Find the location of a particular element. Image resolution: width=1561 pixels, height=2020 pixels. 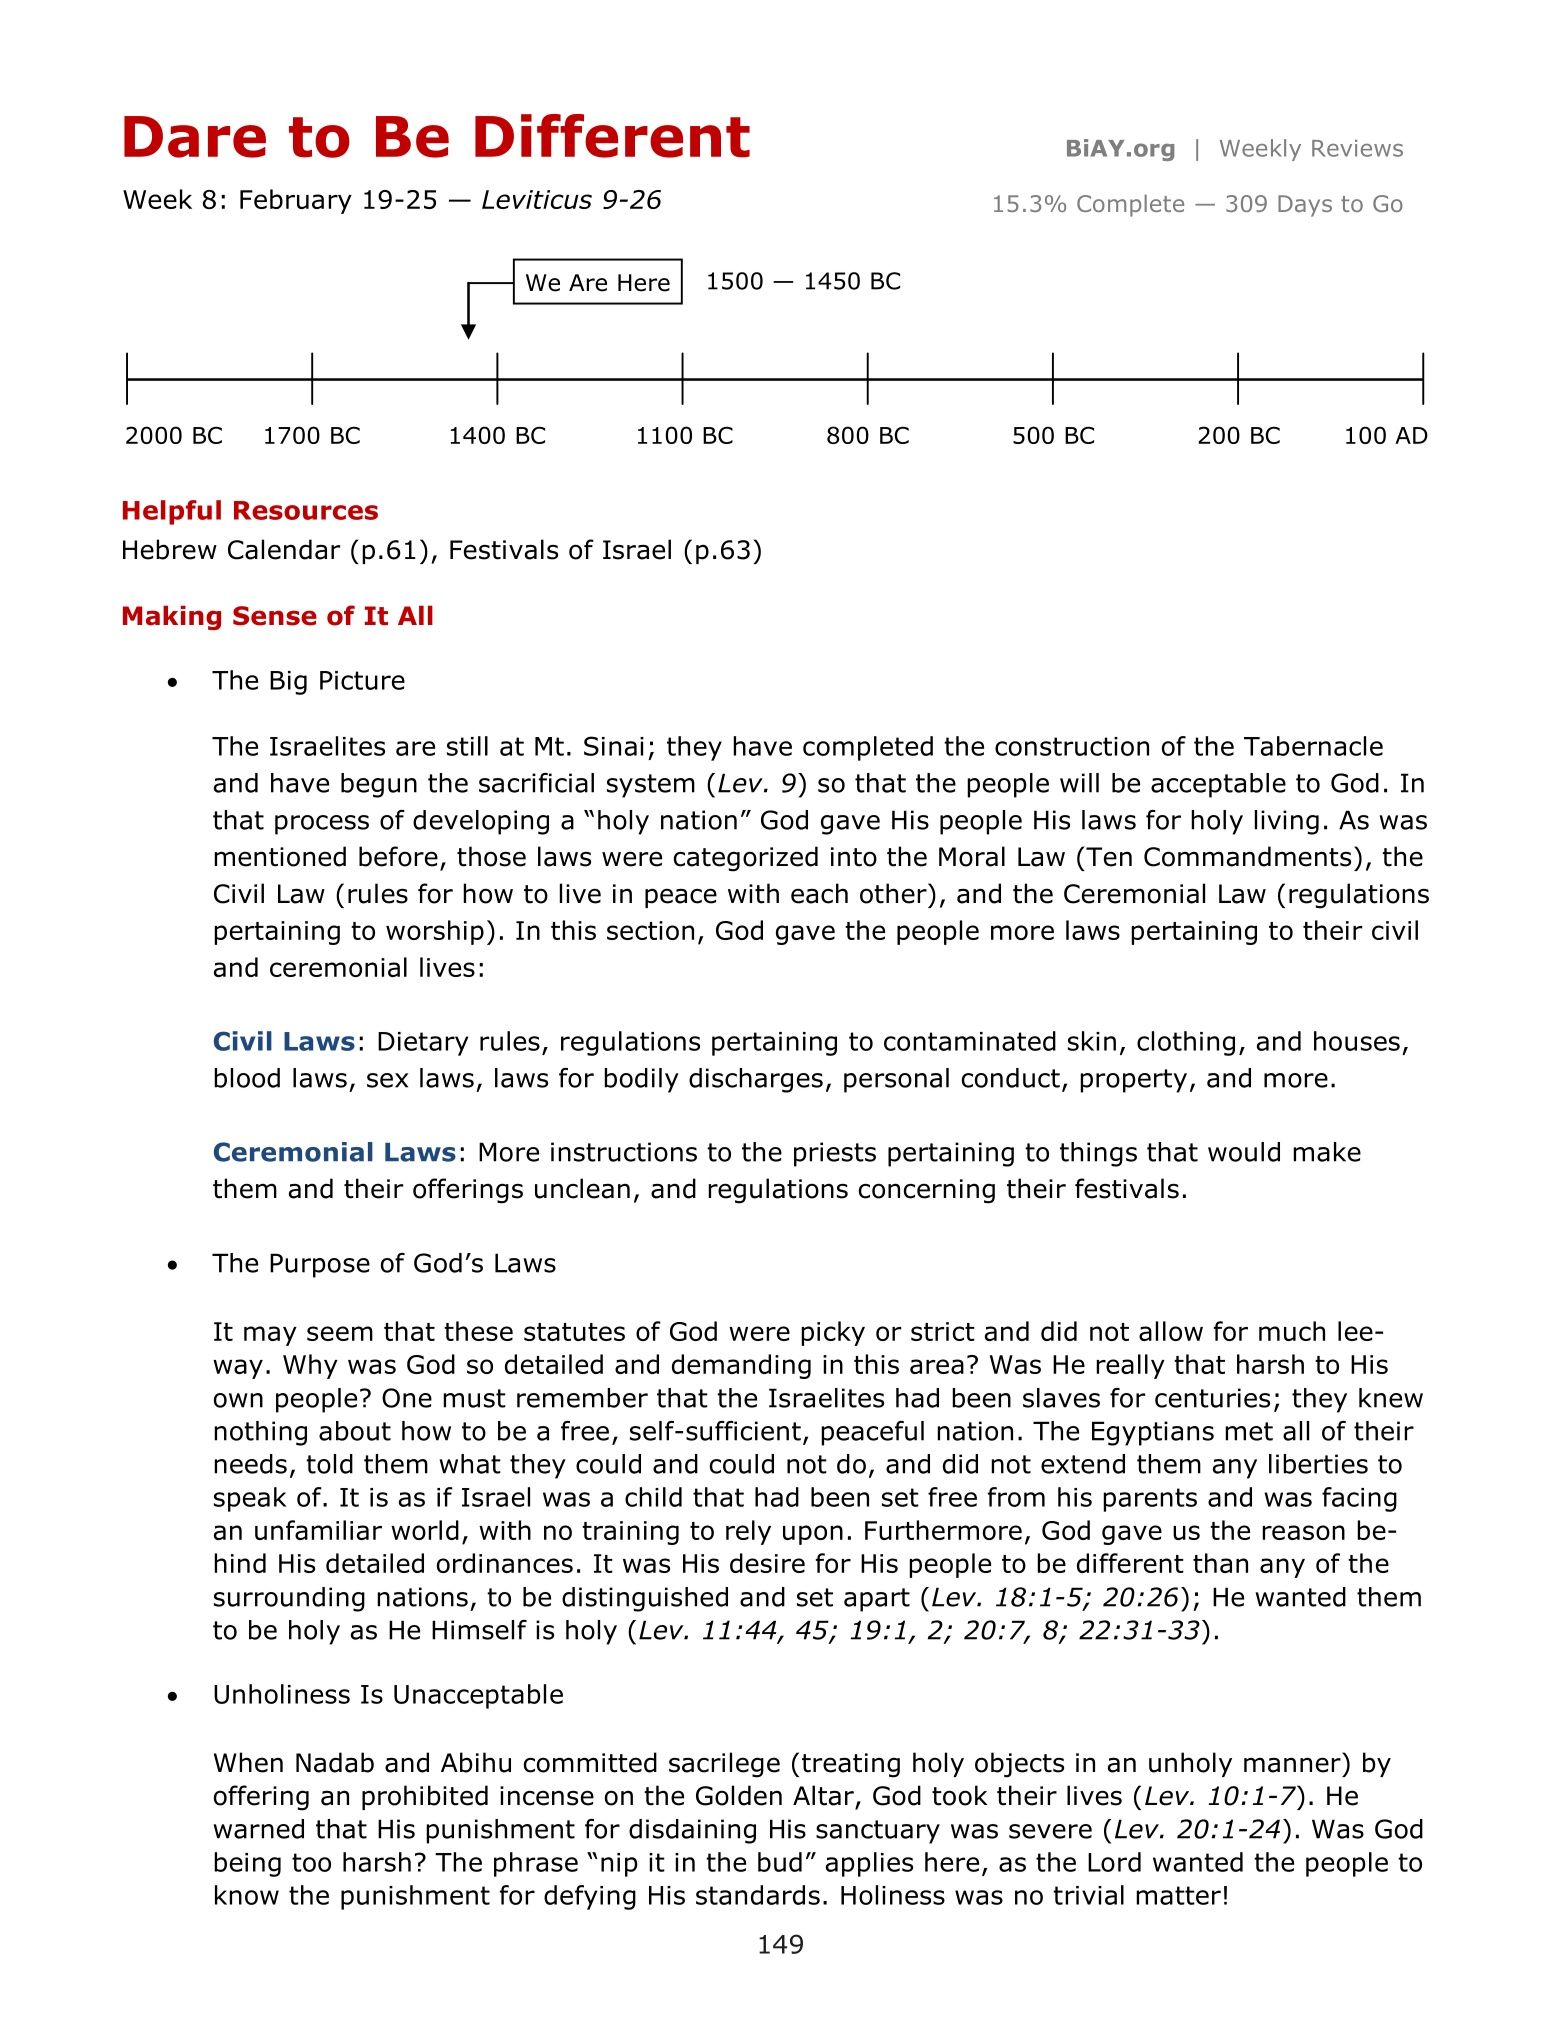

discharges is located at coordinates (756, 1080).
